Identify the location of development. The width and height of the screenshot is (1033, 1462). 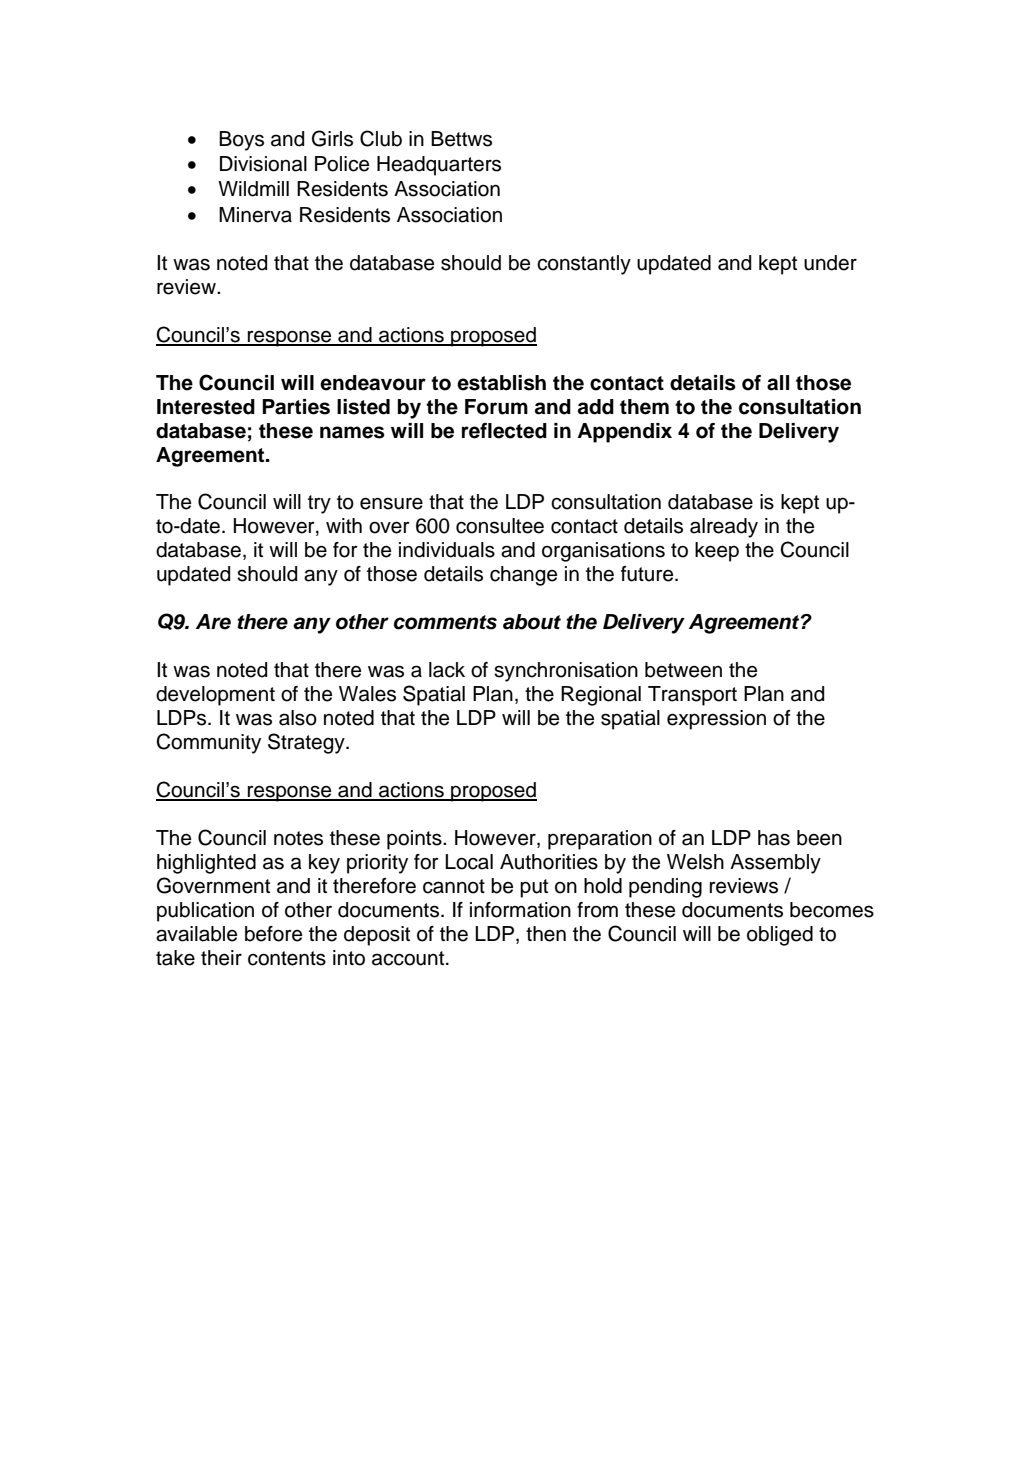
(215, 696).
